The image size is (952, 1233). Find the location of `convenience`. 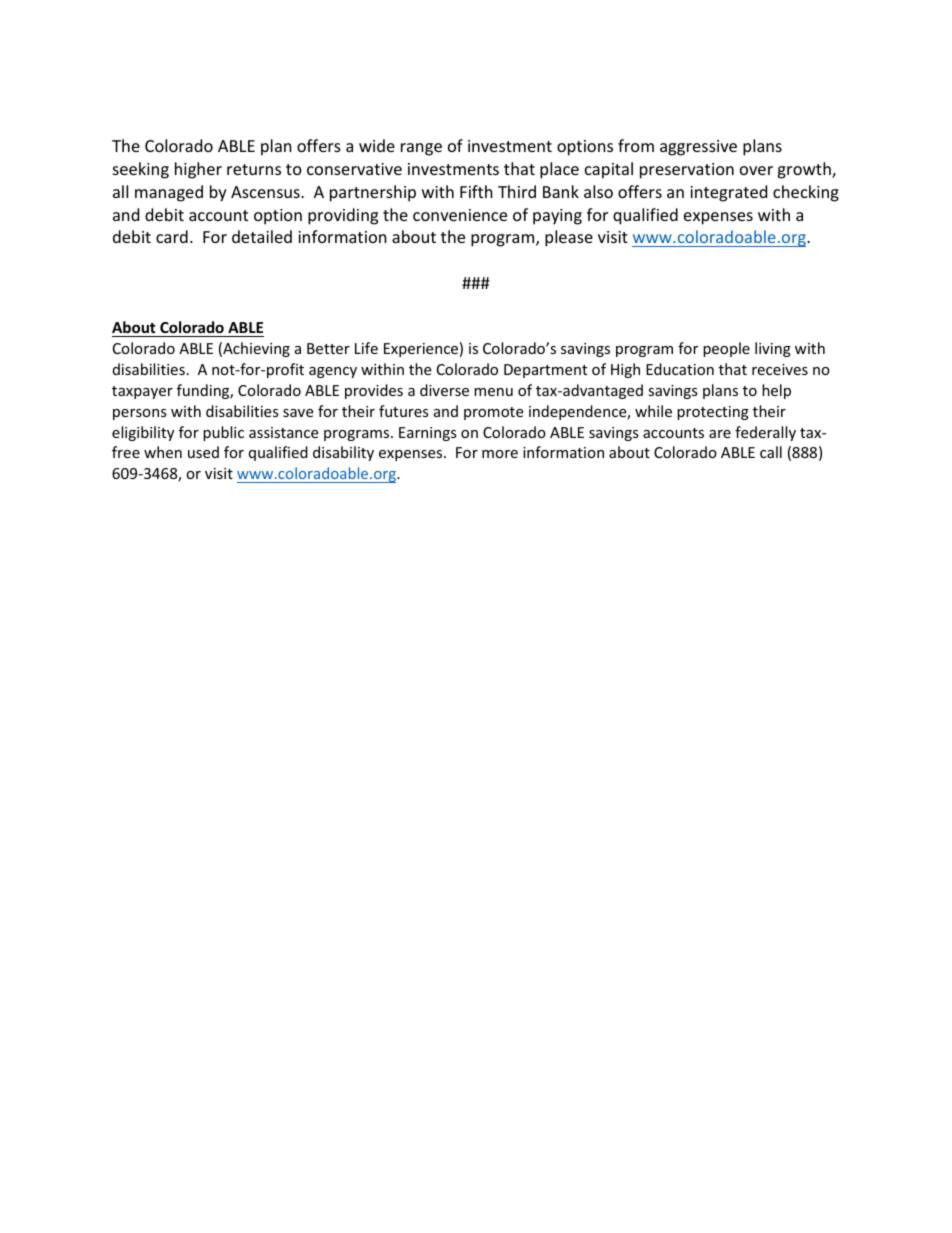

convenience is located at coordinates (460, 215).
